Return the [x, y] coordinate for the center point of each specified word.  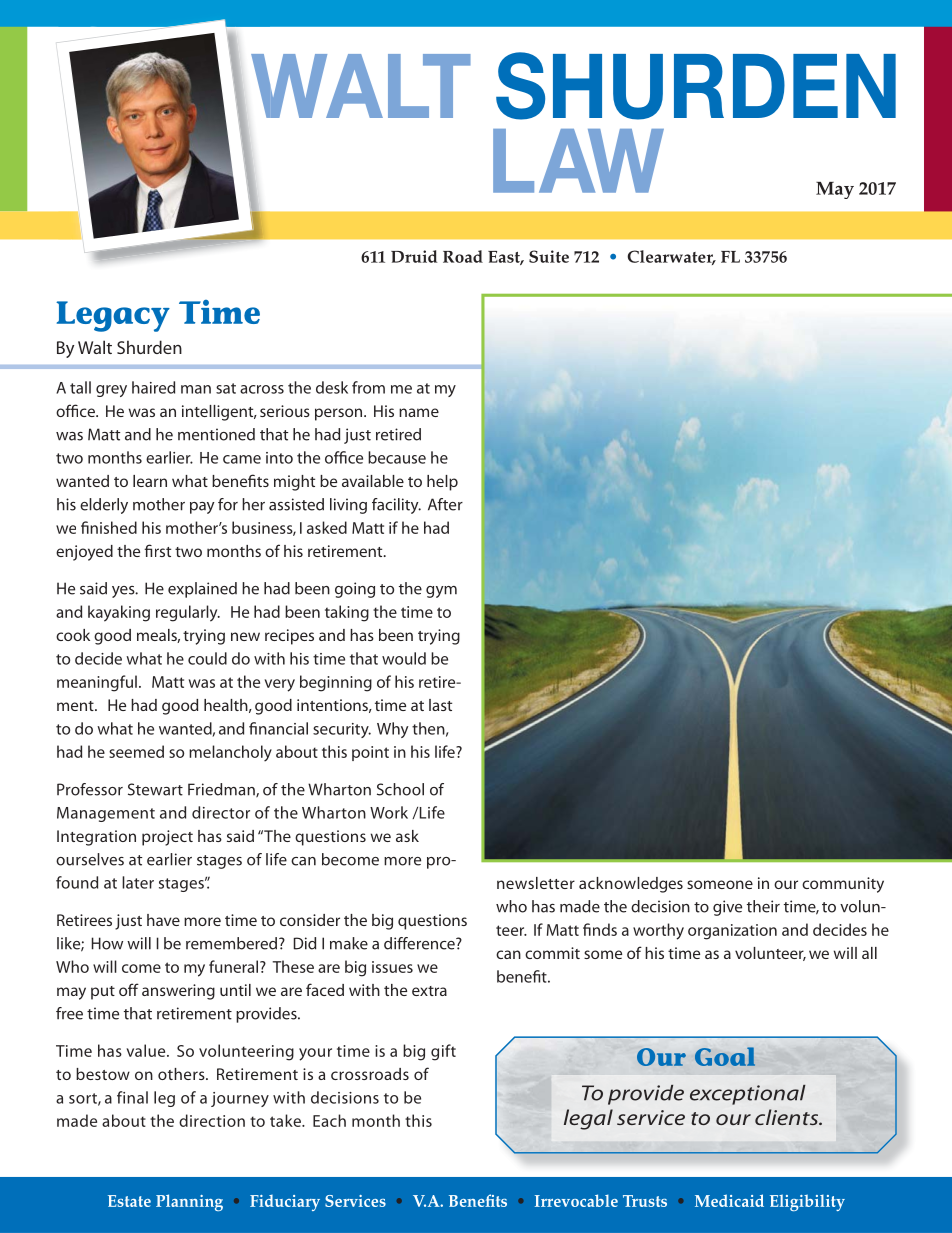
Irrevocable [576, 1200]
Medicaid [729, 1200]
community [843, 885]
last [440, 705]
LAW [578, 161]
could [207, 658]
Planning [189, 1202]
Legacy [113, 316]
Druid [414, 256]
